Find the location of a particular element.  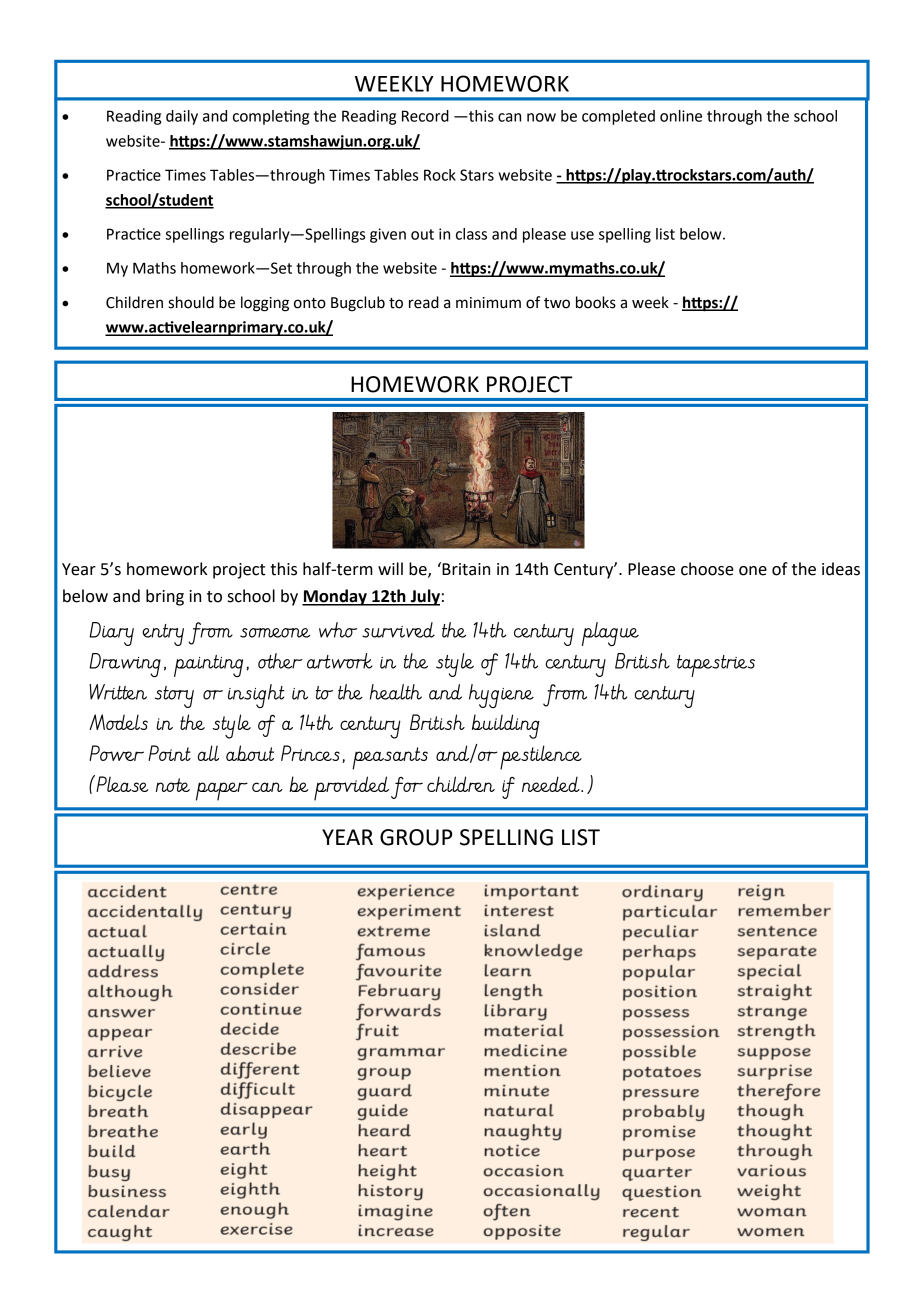

painting is located at coordinates (208, 666).
